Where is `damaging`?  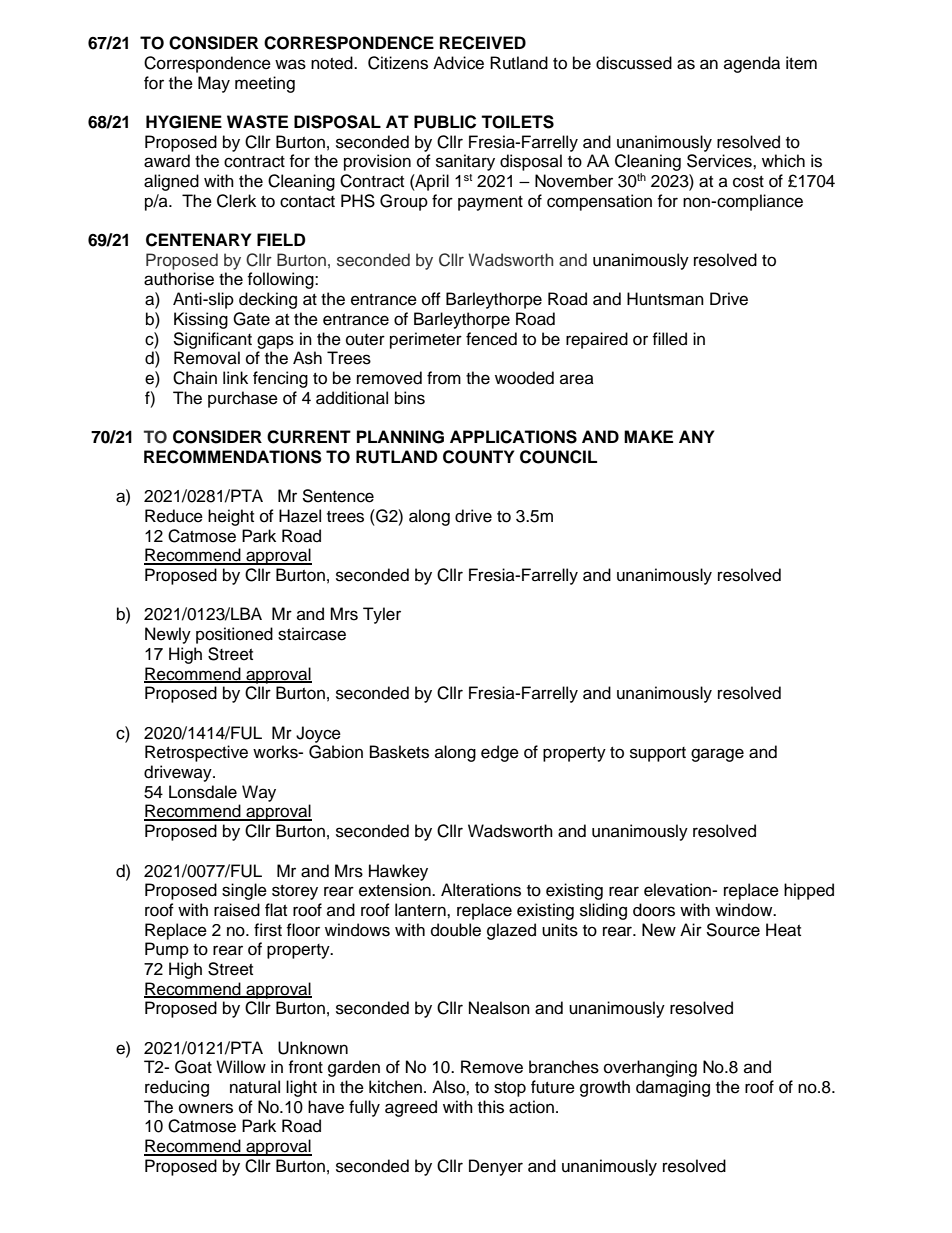
damaging is located at coordinates (673, 1088).
